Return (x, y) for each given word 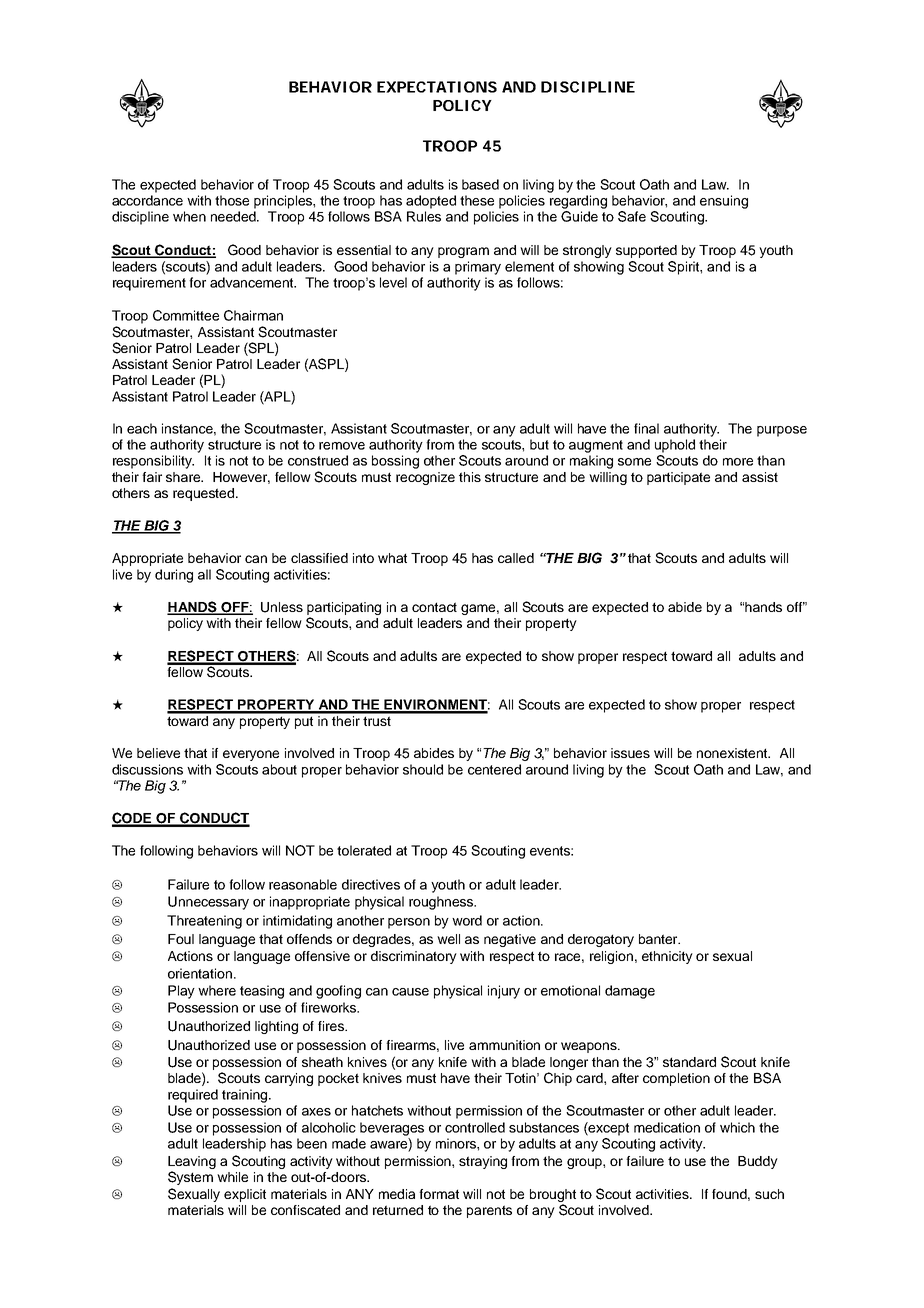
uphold (675, 446)
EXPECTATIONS (437, 87)
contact (434, 607)
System (190, 1178)
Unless (282, 607)
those (232, 200)
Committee (186, 315)
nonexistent (733, 753)
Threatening (204, 922)
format (439, 1194)
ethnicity (667, 957)
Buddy (758, 1162)
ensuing (724, 202)
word (467, 920)
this (470, 477)
